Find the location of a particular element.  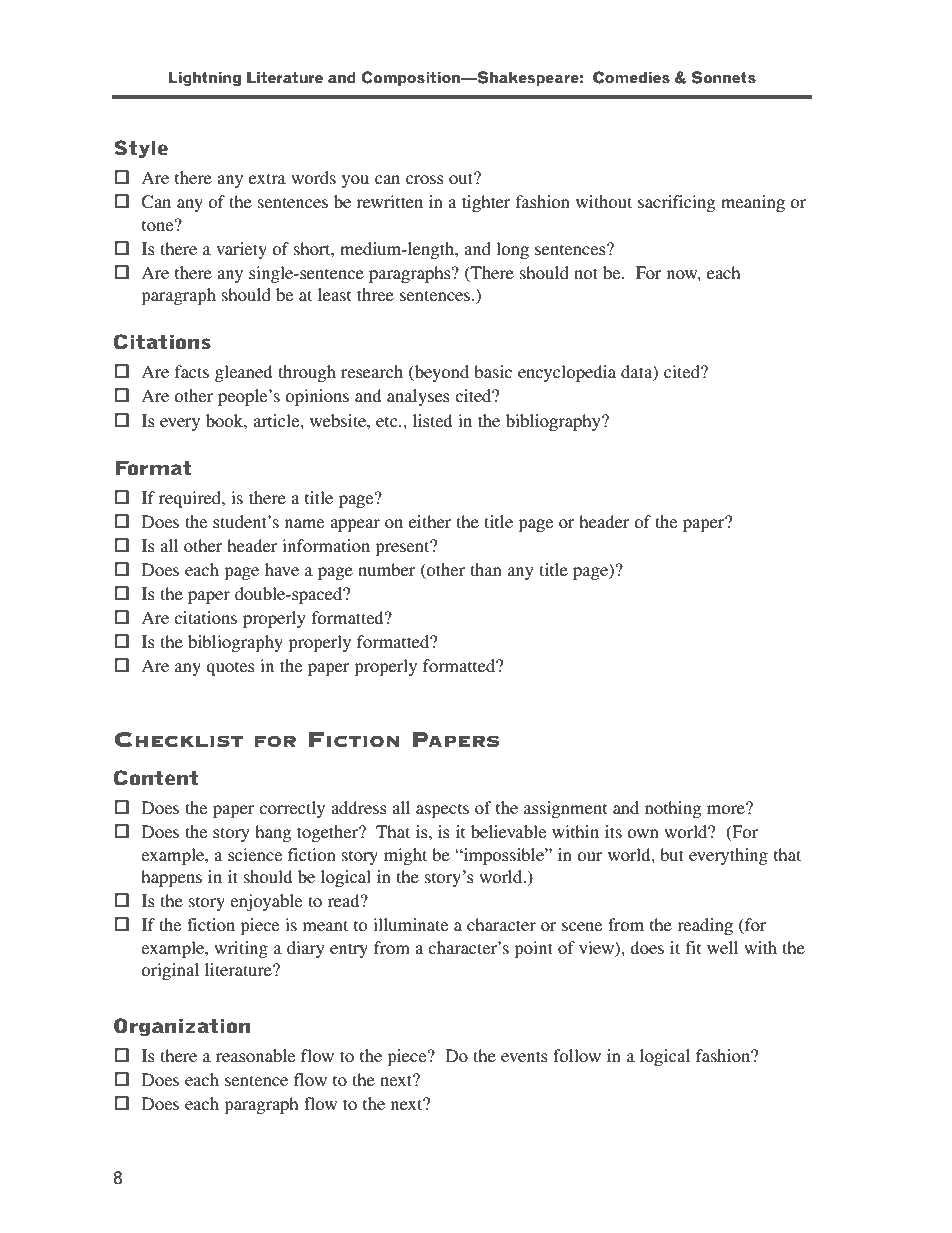

Organization is located at coordinates (182, 1027).
